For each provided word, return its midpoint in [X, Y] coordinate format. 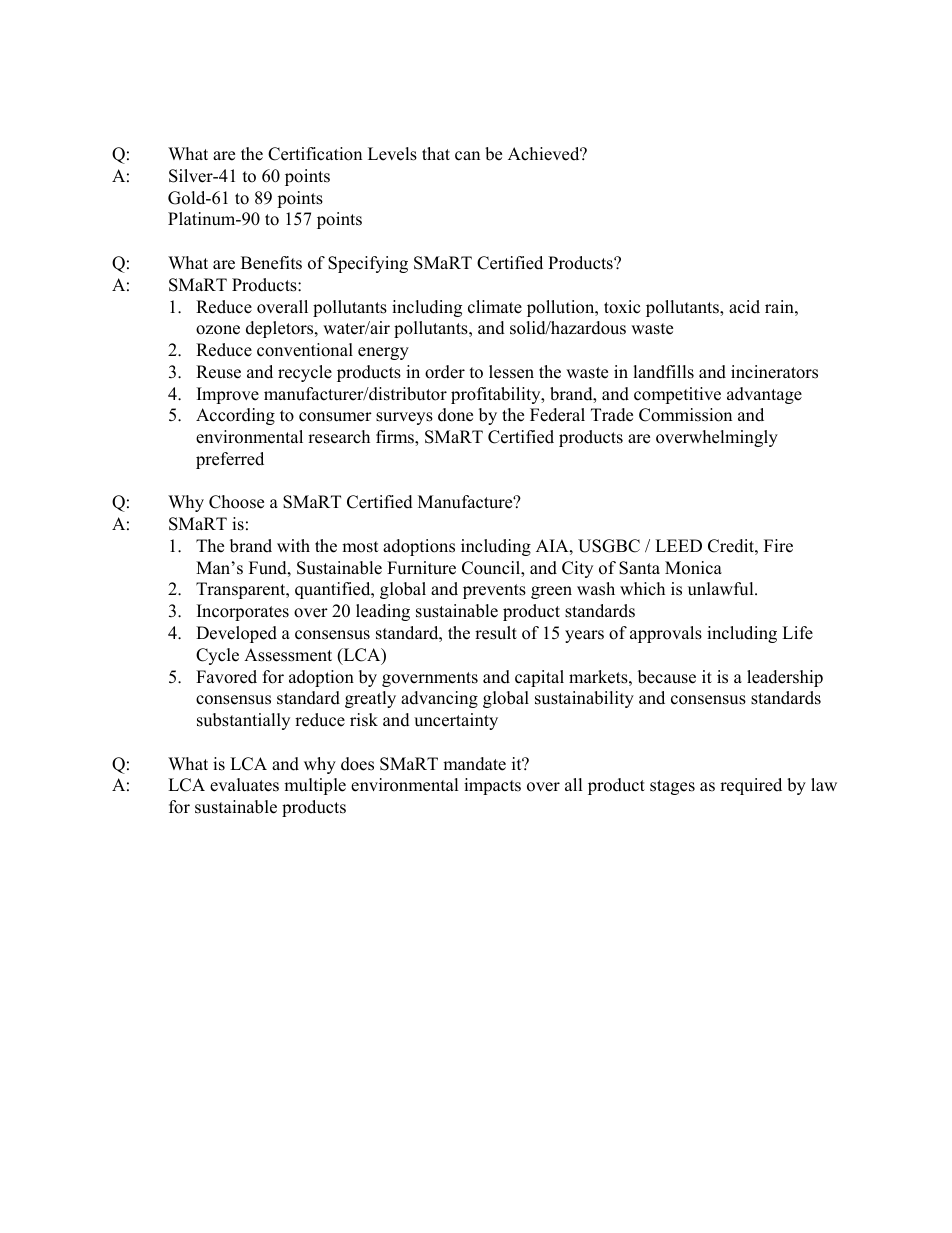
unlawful [722, 589]
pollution [562, 308]
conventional [305, 350]
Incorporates [243, 612]
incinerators [774, 372]
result [496, 633]
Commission [685, 415]
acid [744, 307]
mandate [474, 764]
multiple [315, 786]
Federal [557, 415]
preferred [230, 460]
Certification [315, 154]
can [467, 156]
